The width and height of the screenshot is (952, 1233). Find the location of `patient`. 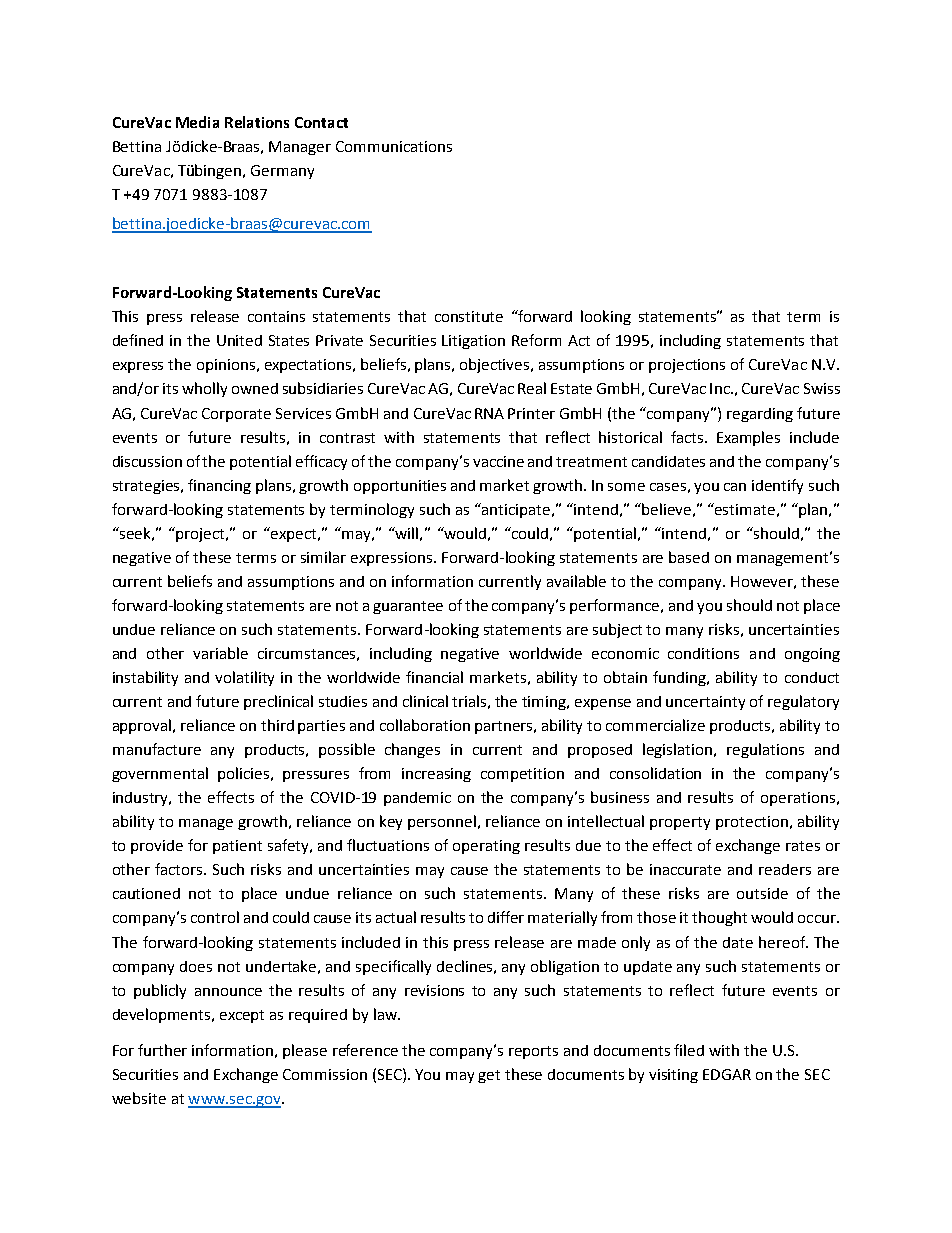

patient is located at coordinates (237, 847).
